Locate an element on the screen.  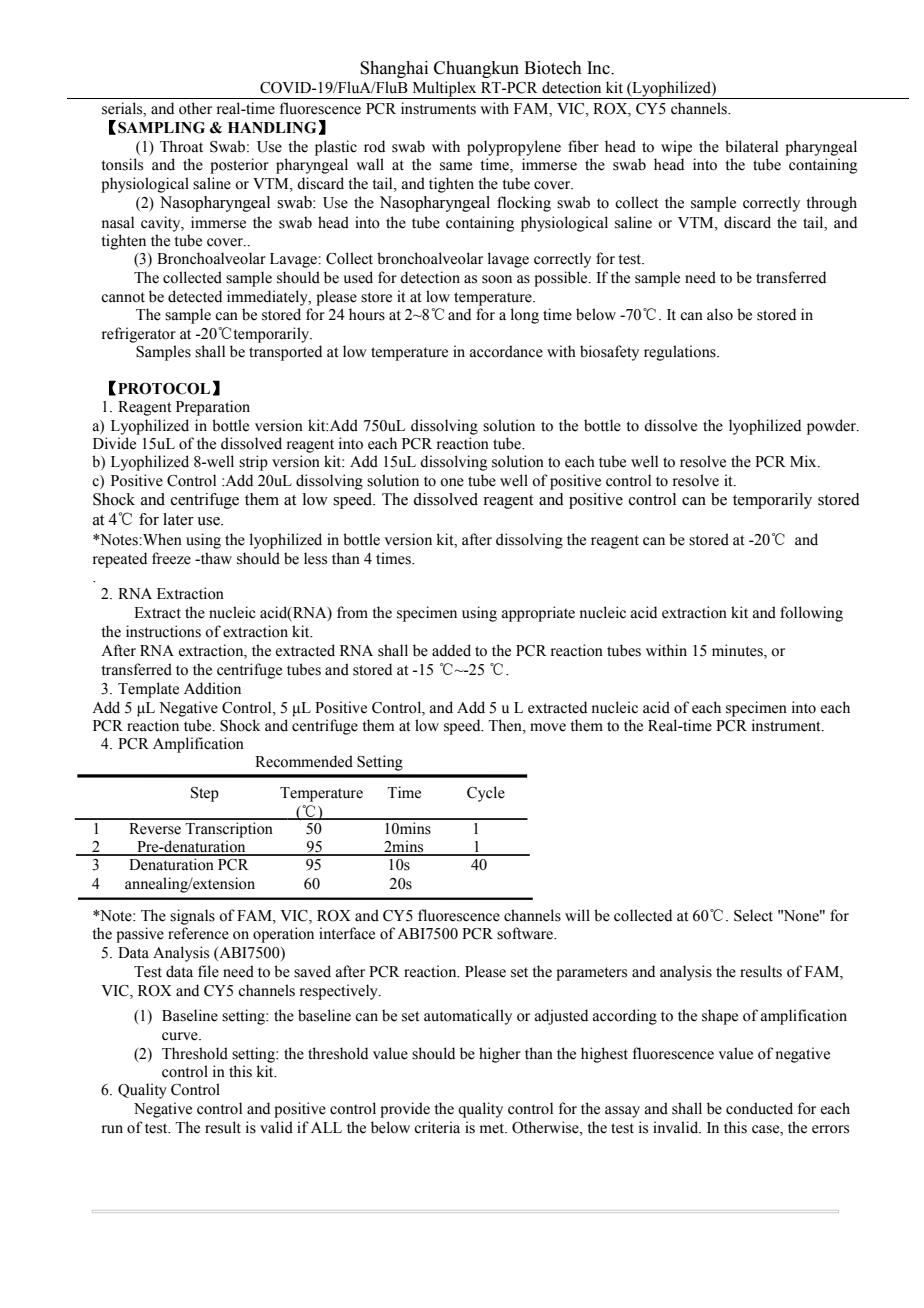
wipe is located at coordinates (676, 148).
